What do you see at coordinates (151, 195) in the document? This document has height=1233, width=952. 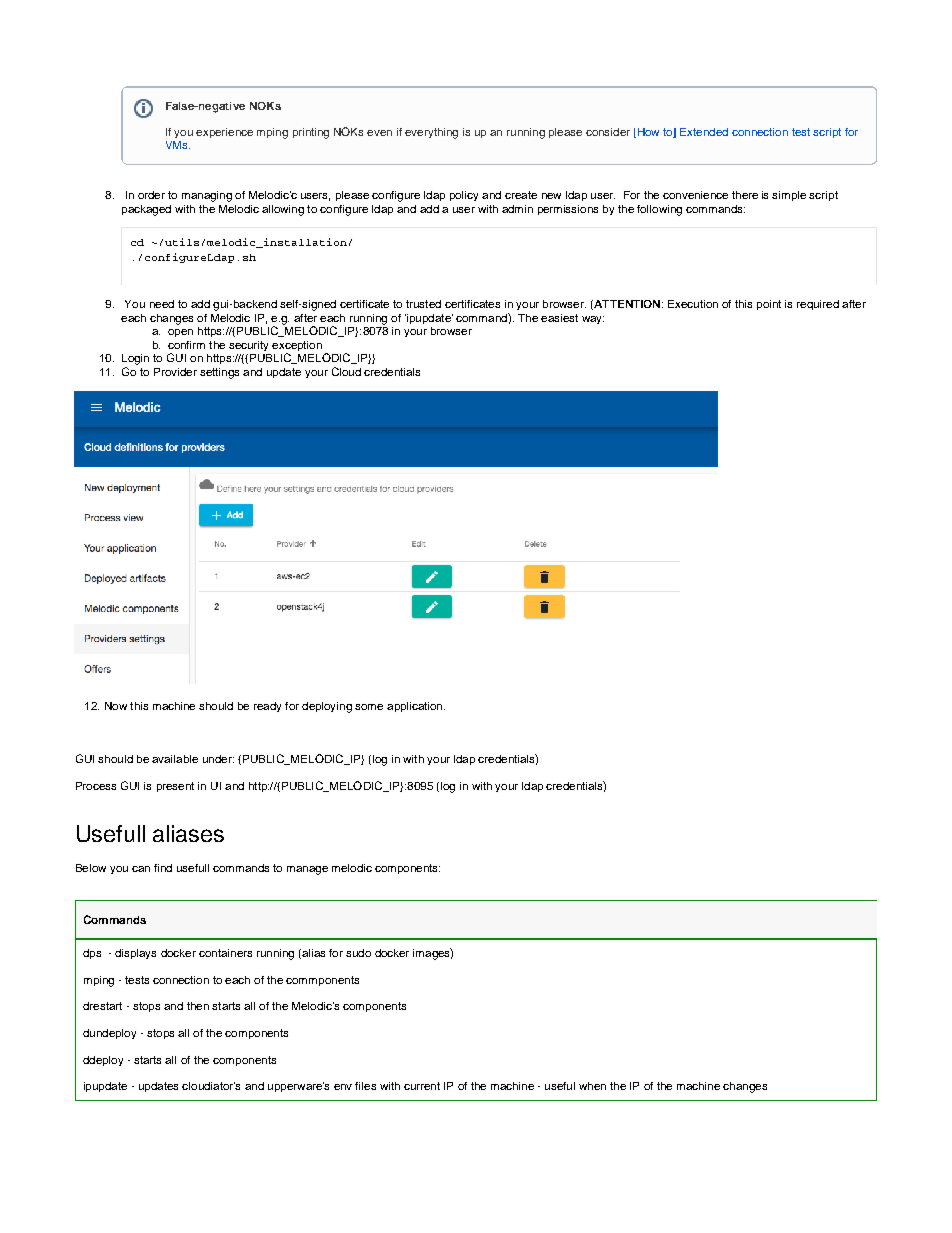 I see `order` at bounding box center [151, 195].
